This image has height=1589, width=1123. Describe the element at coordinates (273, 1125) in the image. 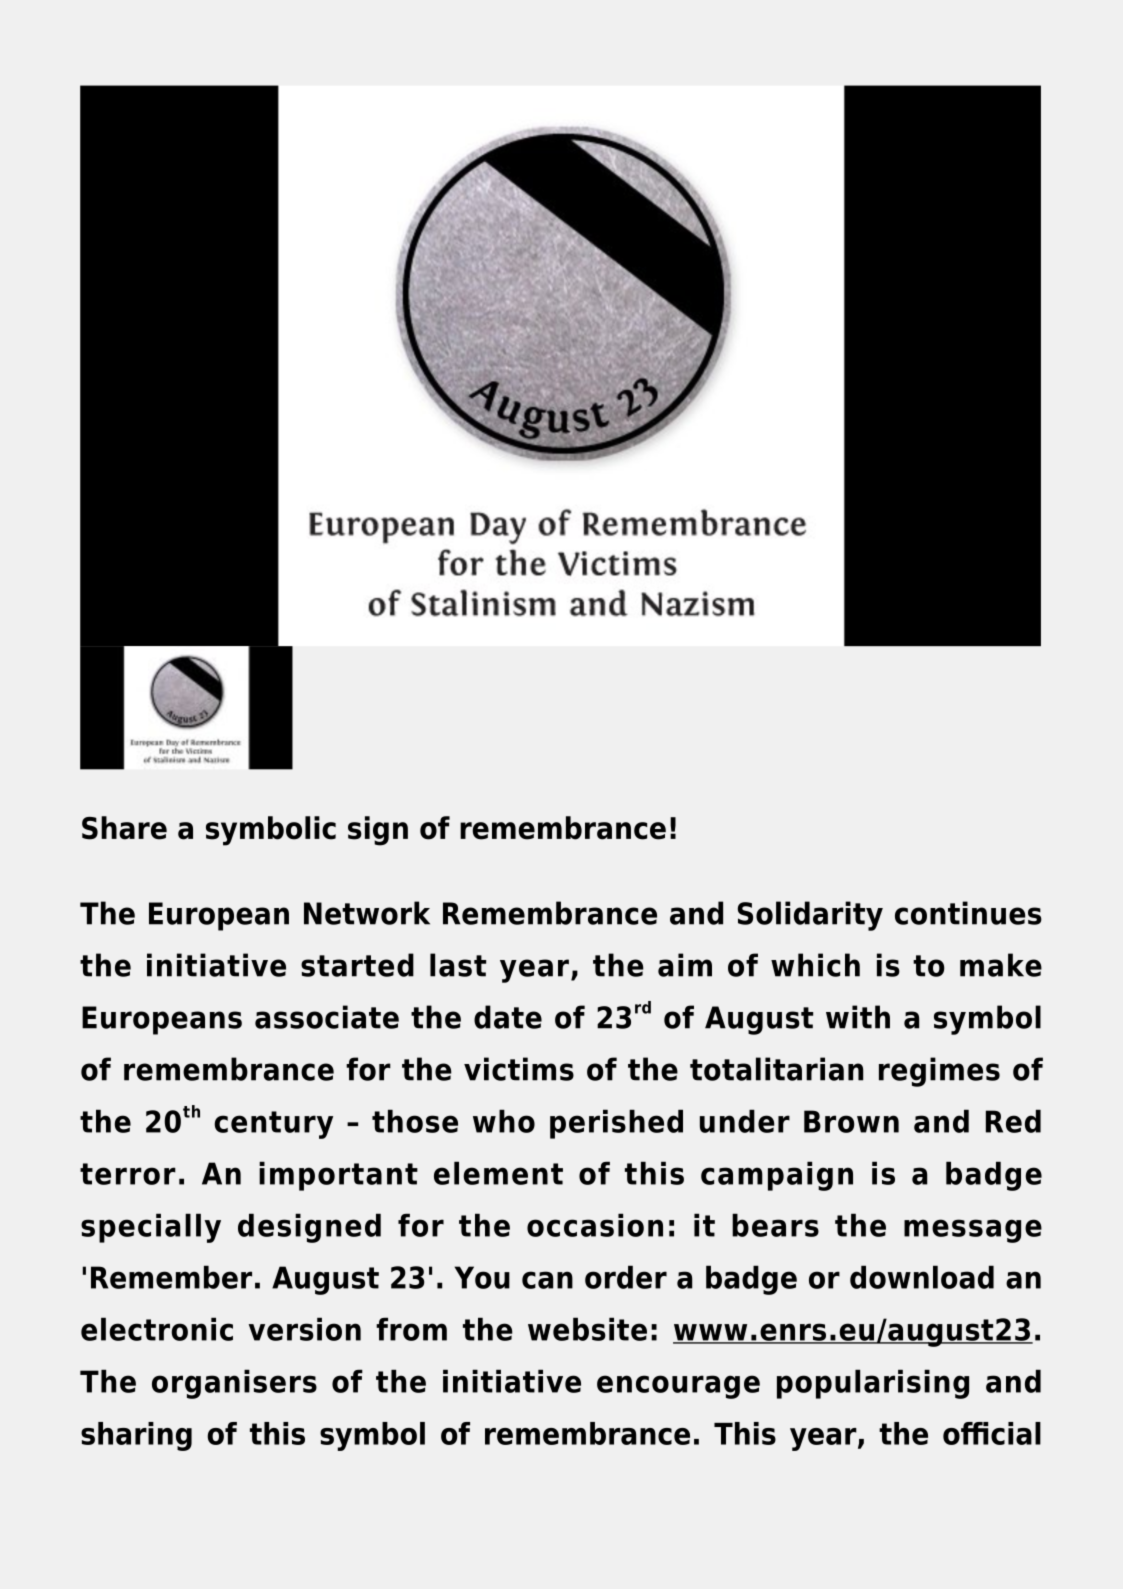

I see `century` at that location.
